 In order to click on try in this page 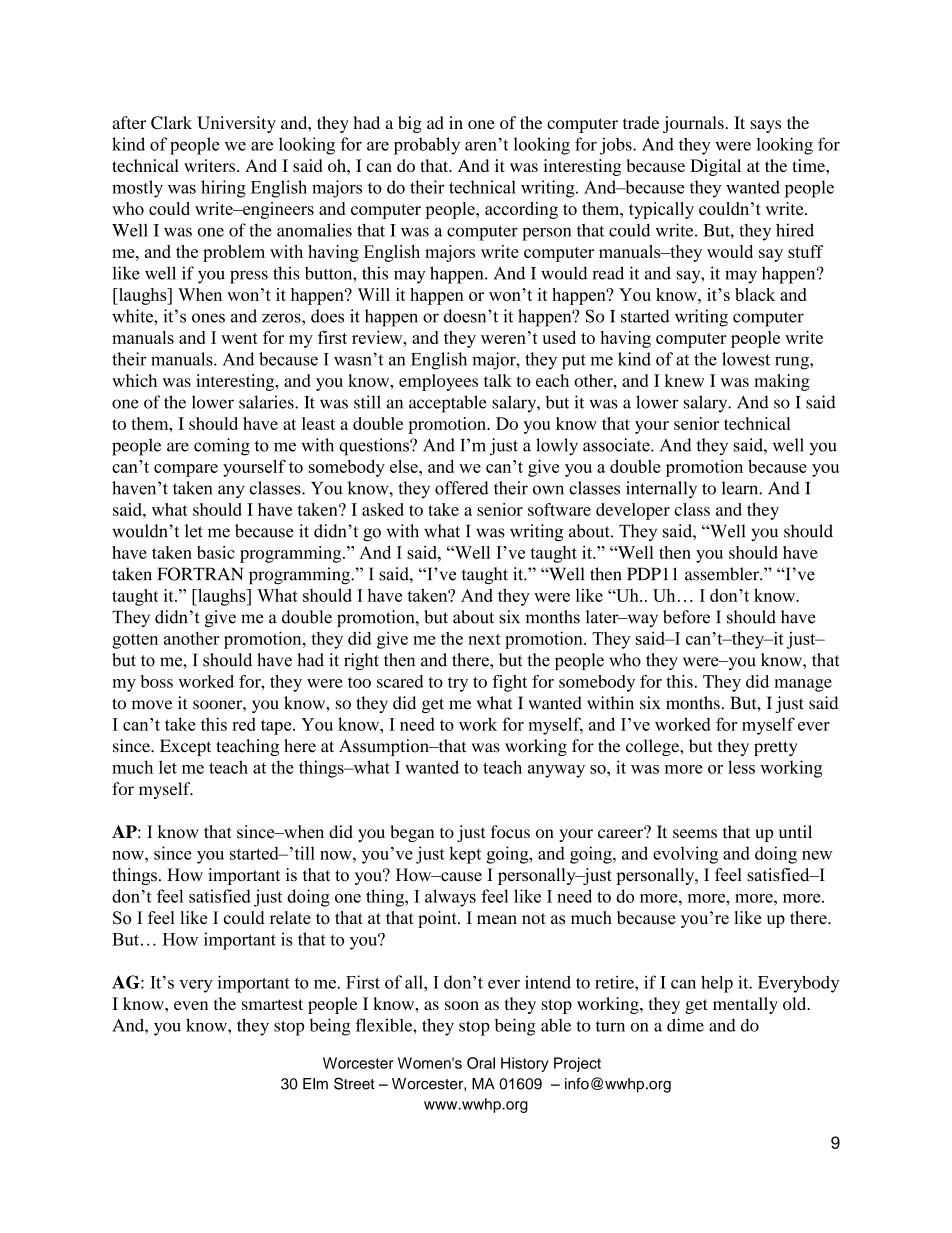, I will do `click(458, 684)`.
